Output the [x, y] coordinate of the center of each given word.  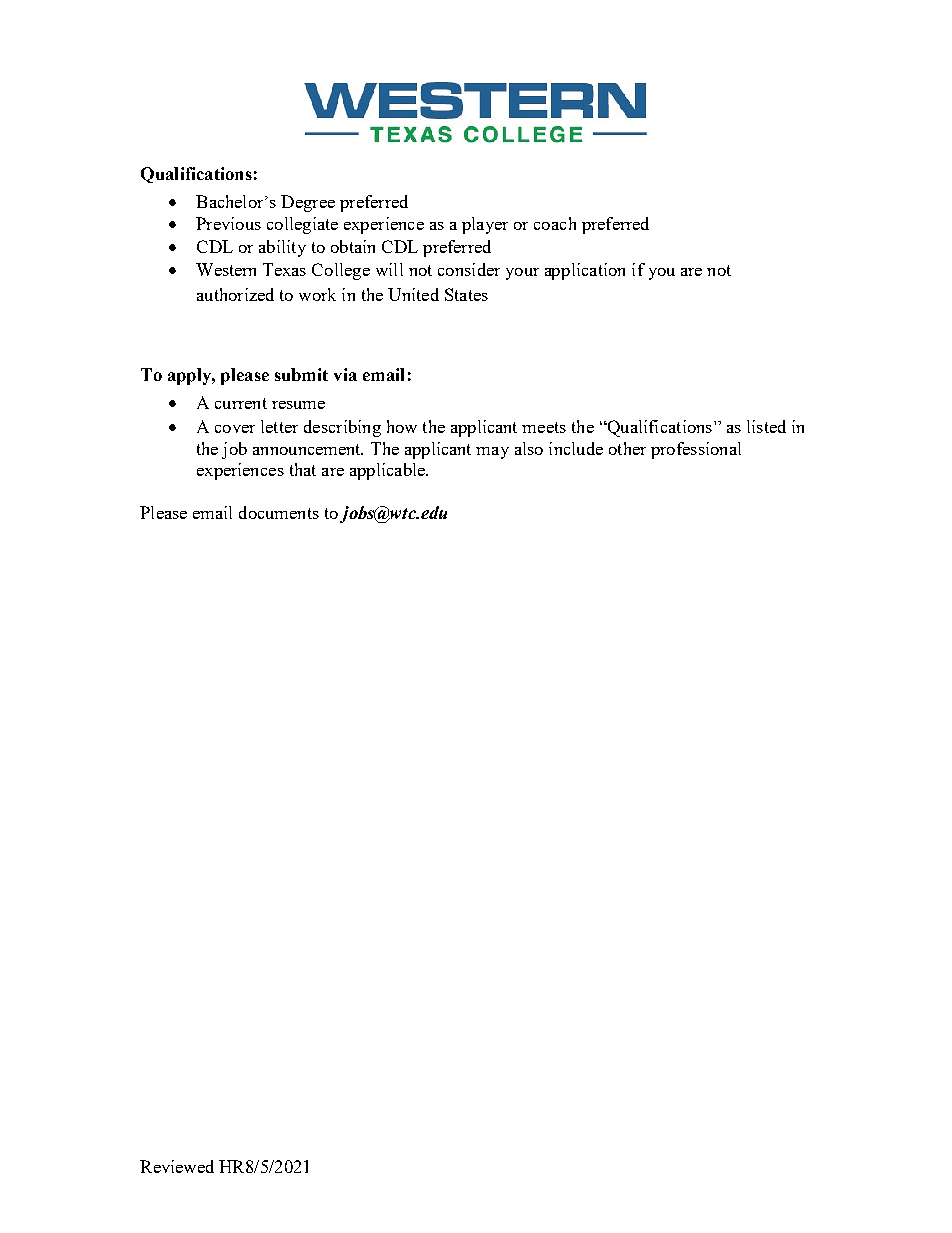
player [485, 225]
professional [696, 450]
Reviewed [177, 1166]
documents [279, 512]
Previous [228, 223]
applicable [388, 471]
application [585, 271]
